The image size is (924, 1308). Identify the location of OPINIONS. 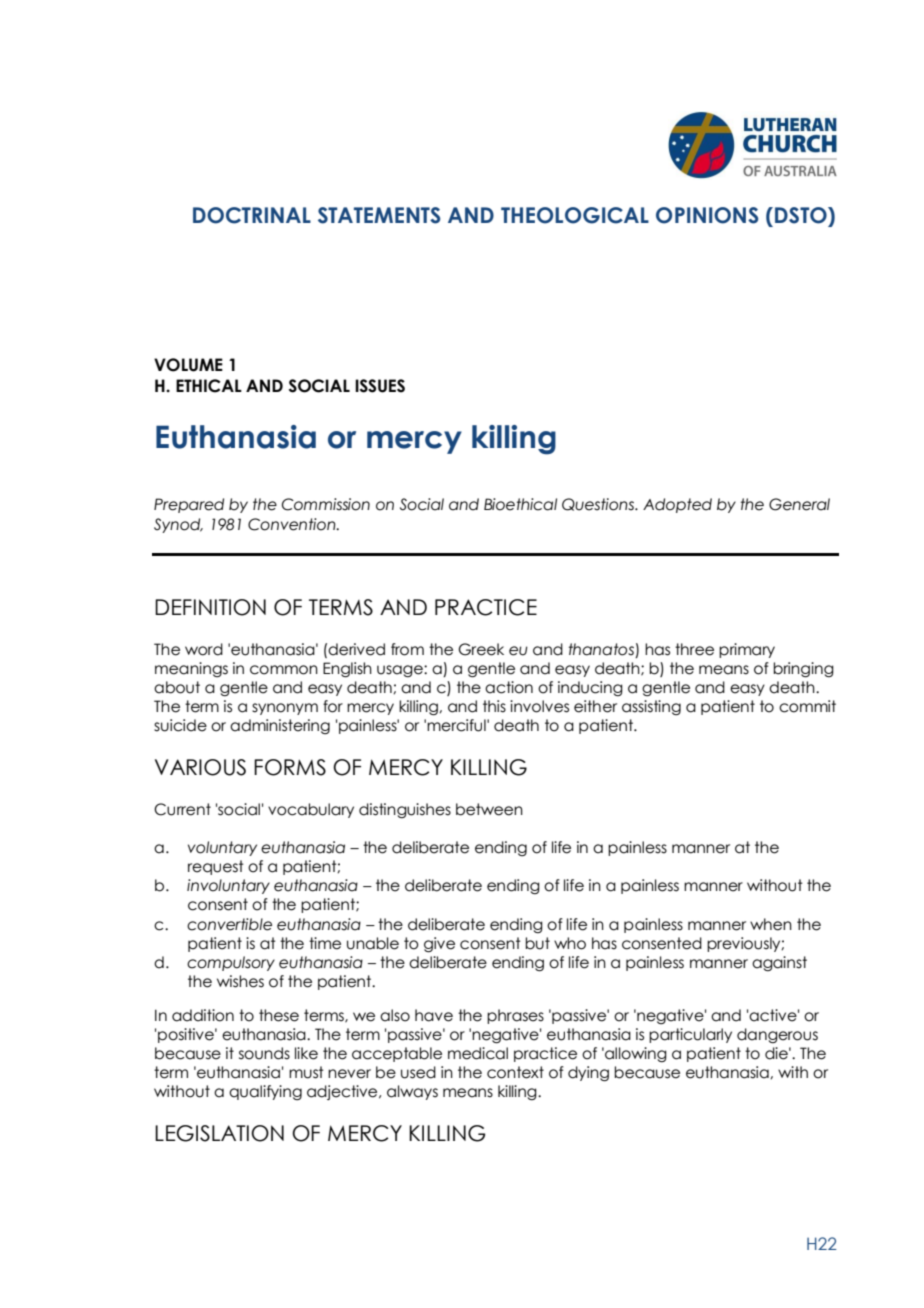
(707, 215).
